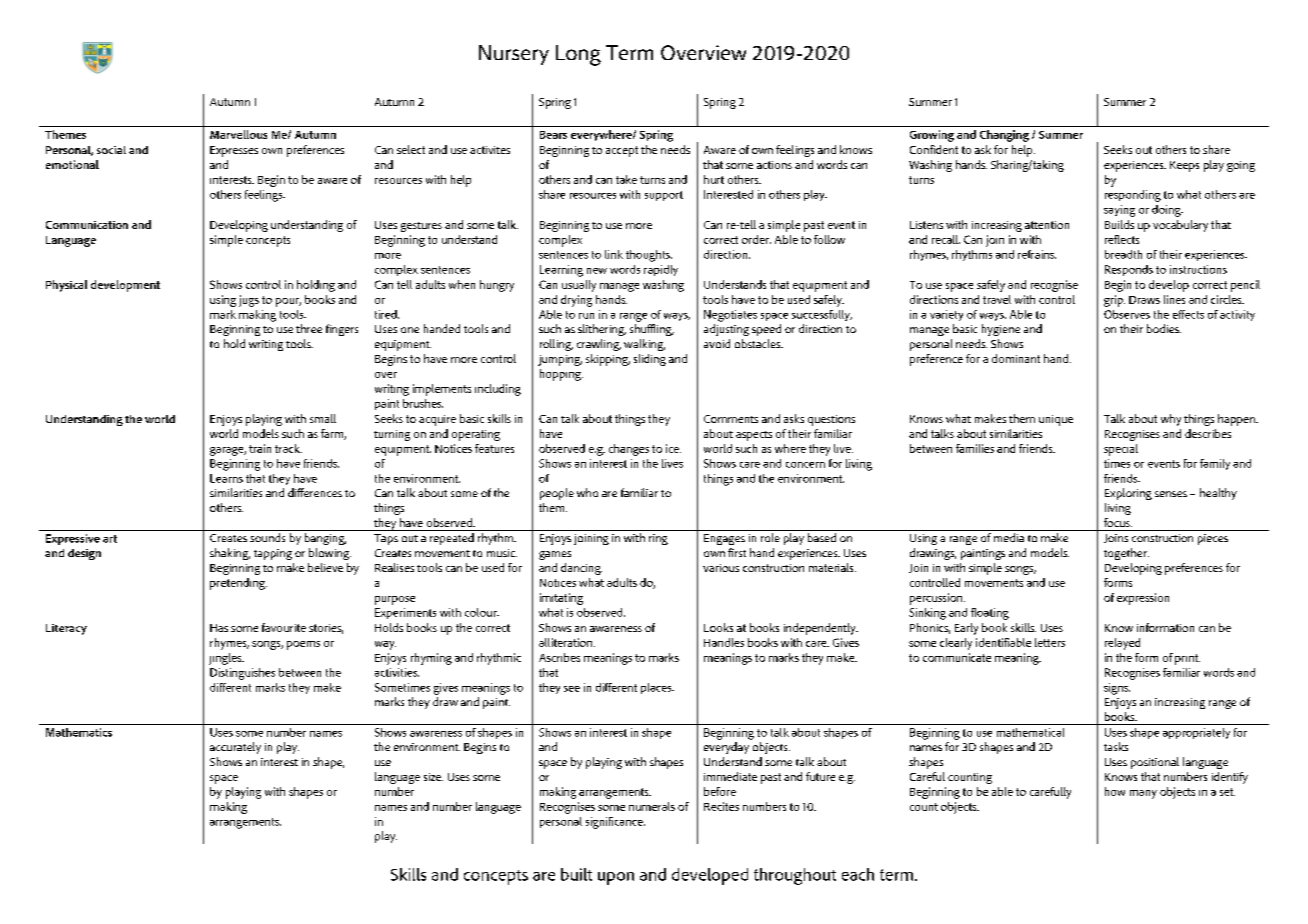 The width and height of the screenshot is (1308, 924). What do you see at coordinates (226, 659) in the screenshot?
I see `jingles` at bounding box center [226, 659].
